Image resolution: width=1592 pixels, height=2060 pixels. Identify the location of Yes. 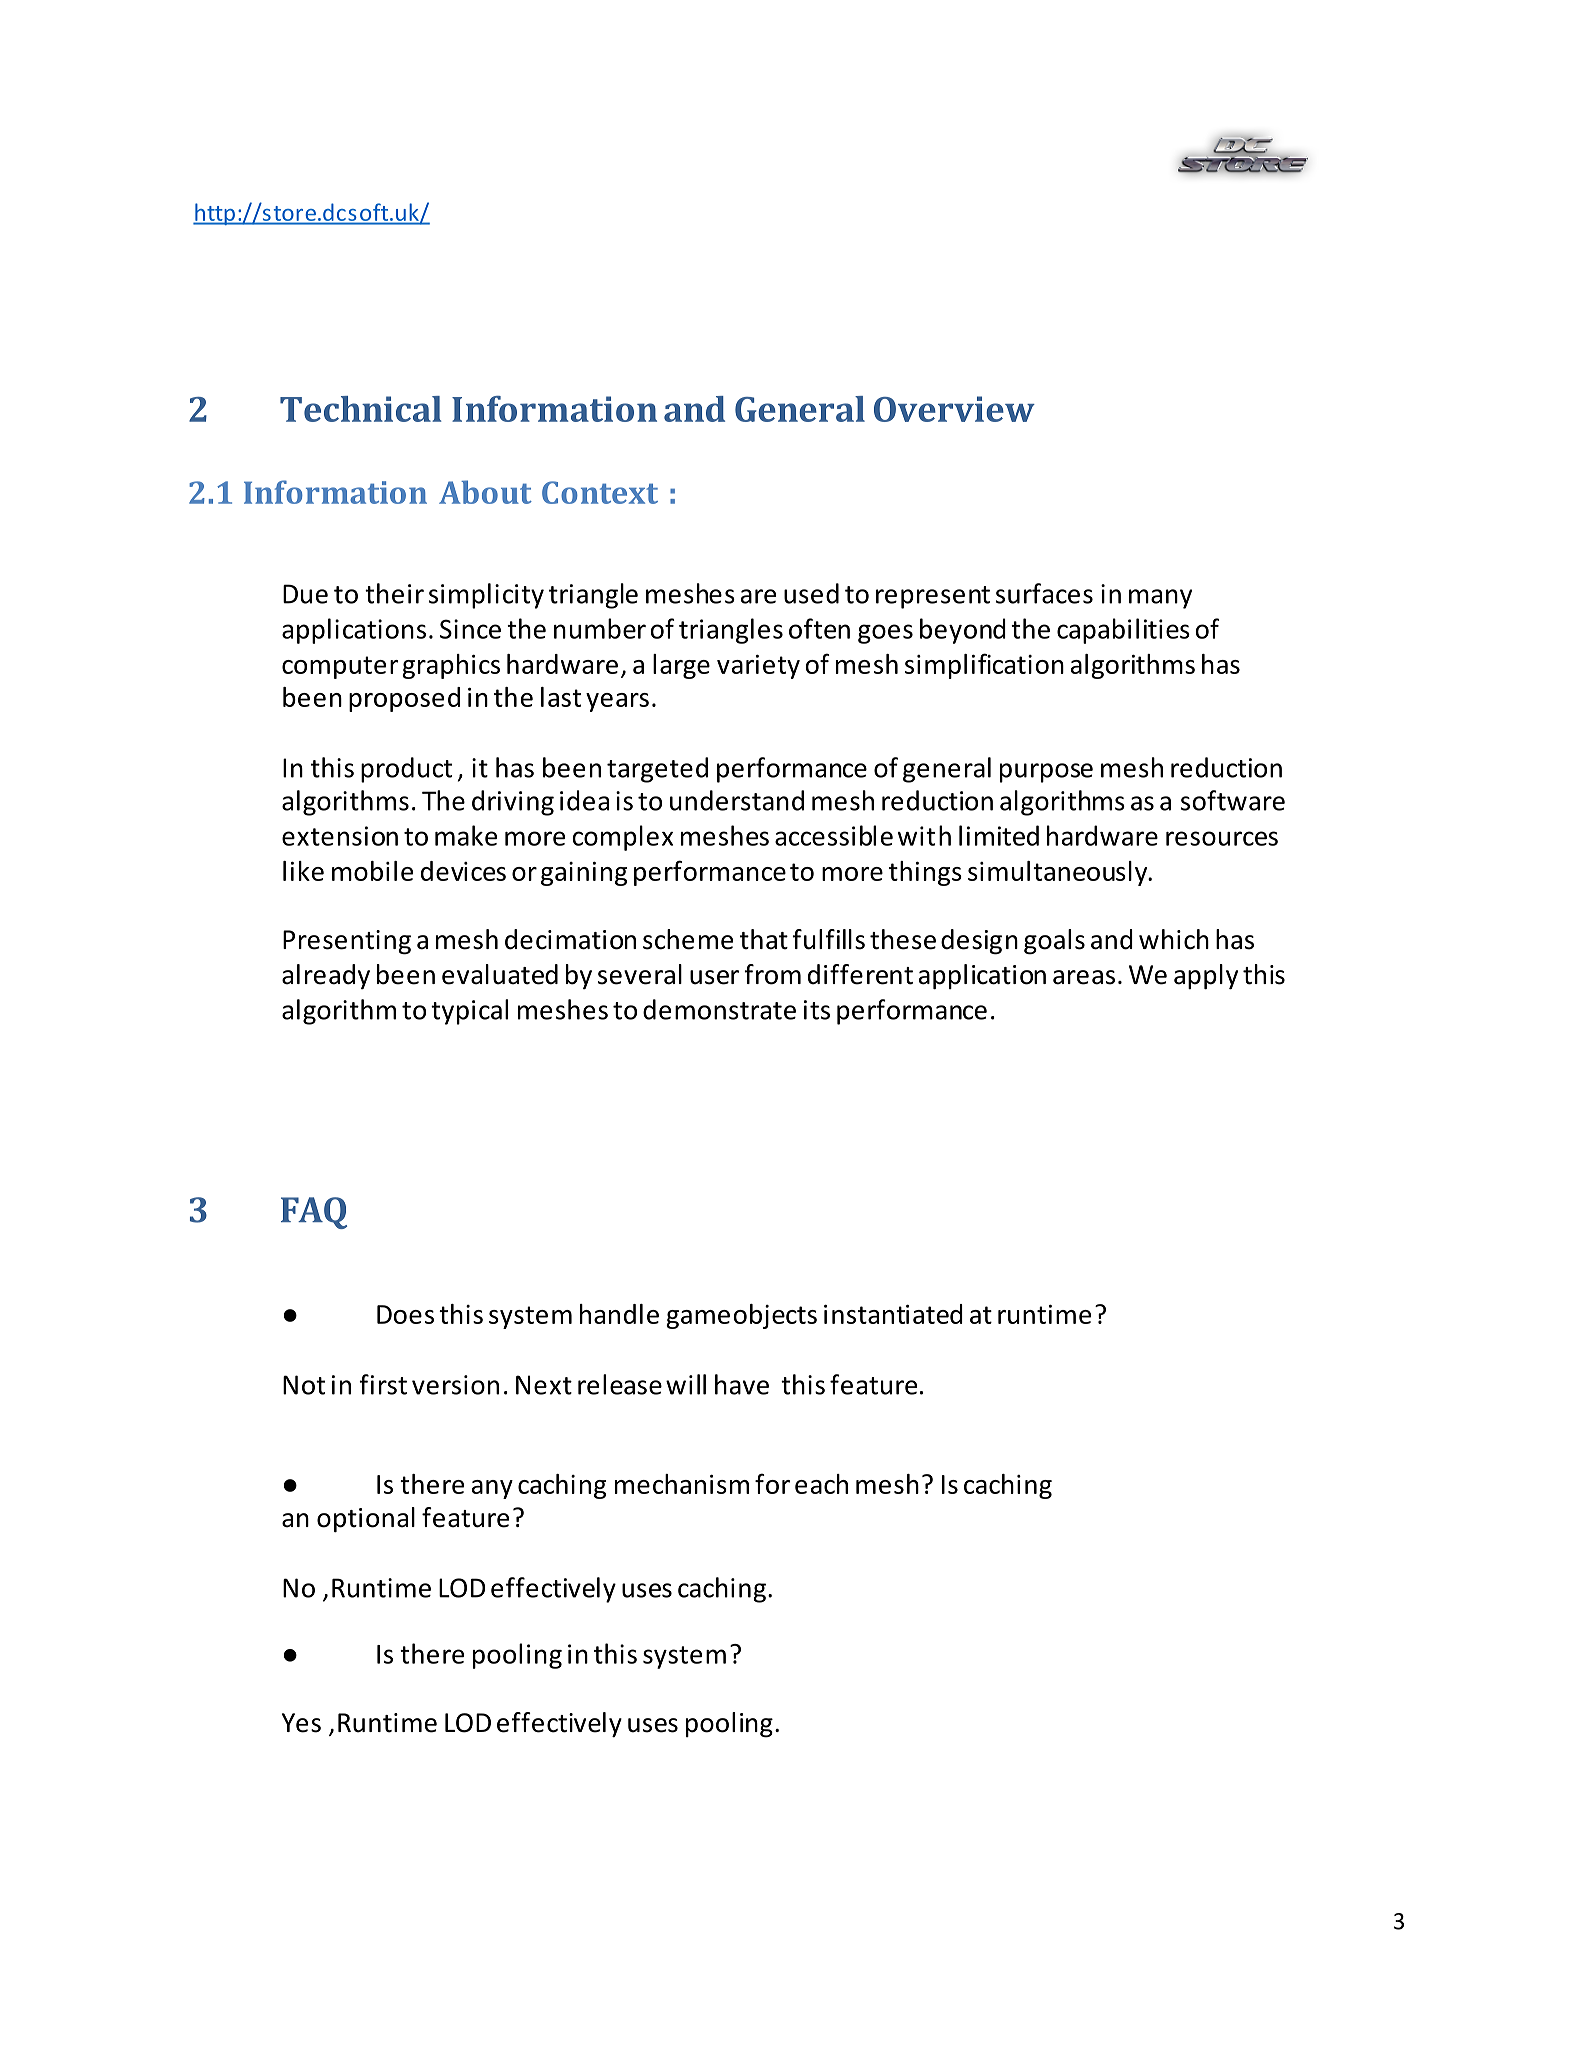
(301, 1723).
